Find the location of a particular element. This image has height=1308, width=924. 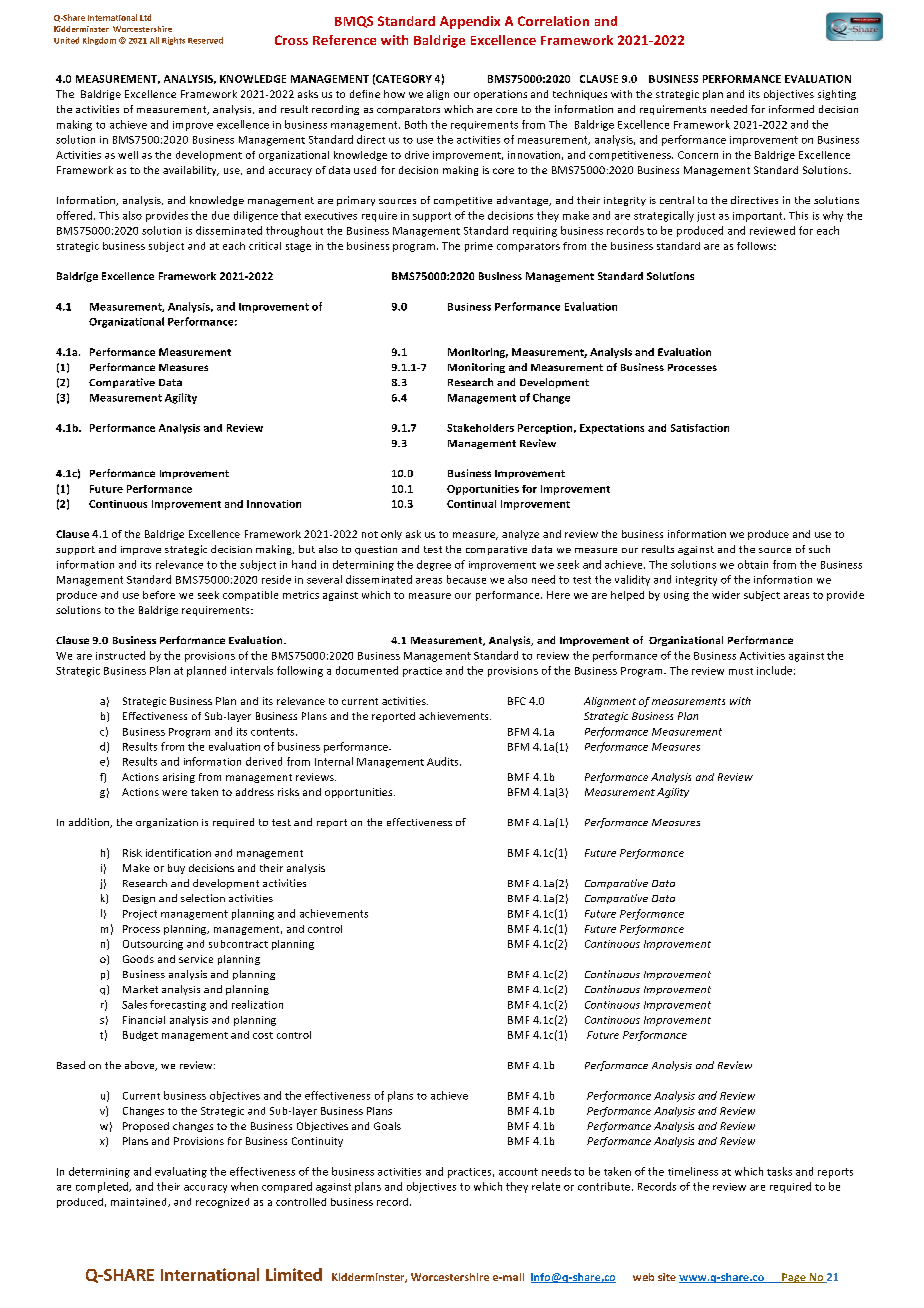

instructed is located at coordinates (120, 655).
